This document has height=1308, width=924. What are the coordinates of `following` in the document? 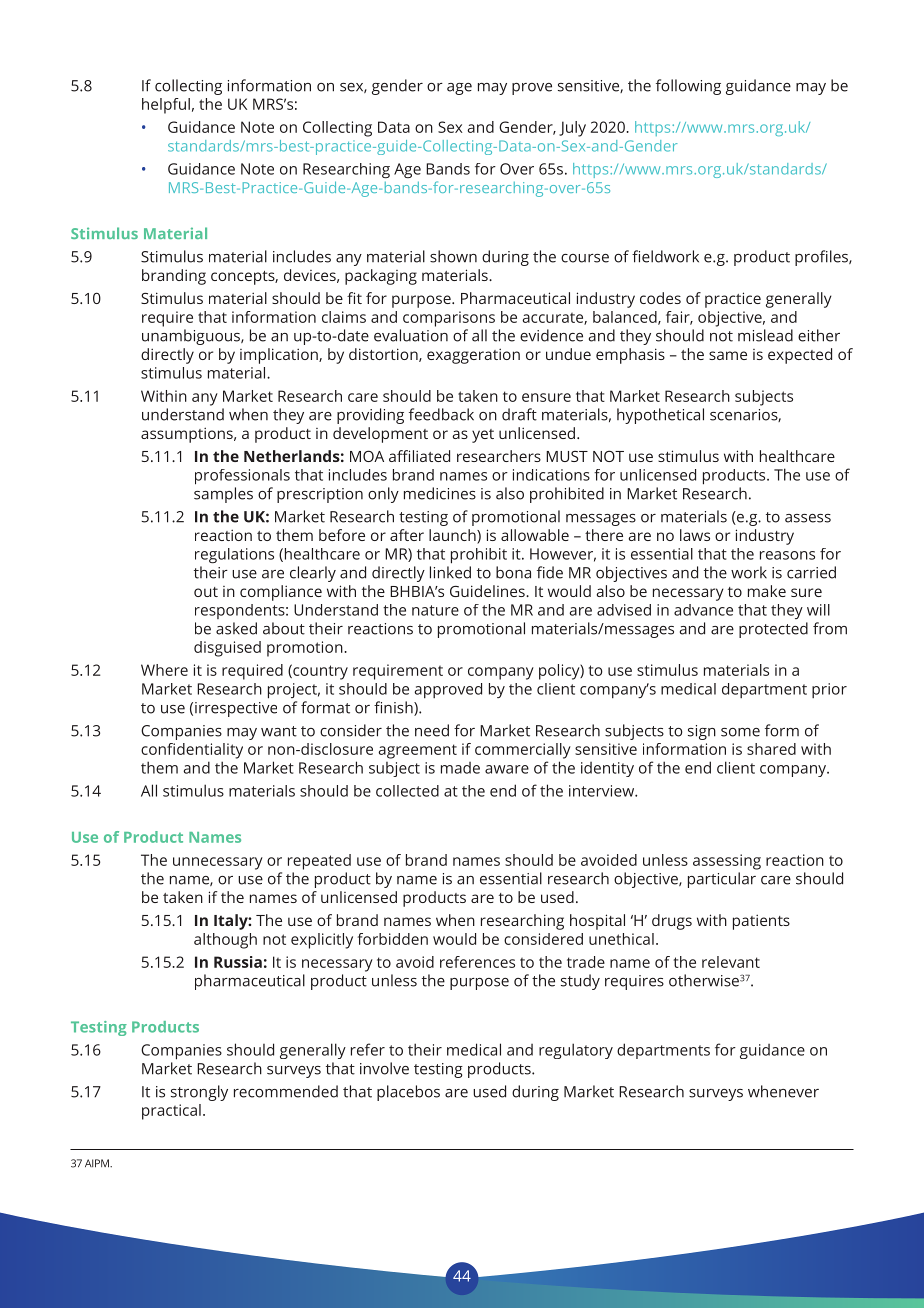 It's located at (688, 87).
